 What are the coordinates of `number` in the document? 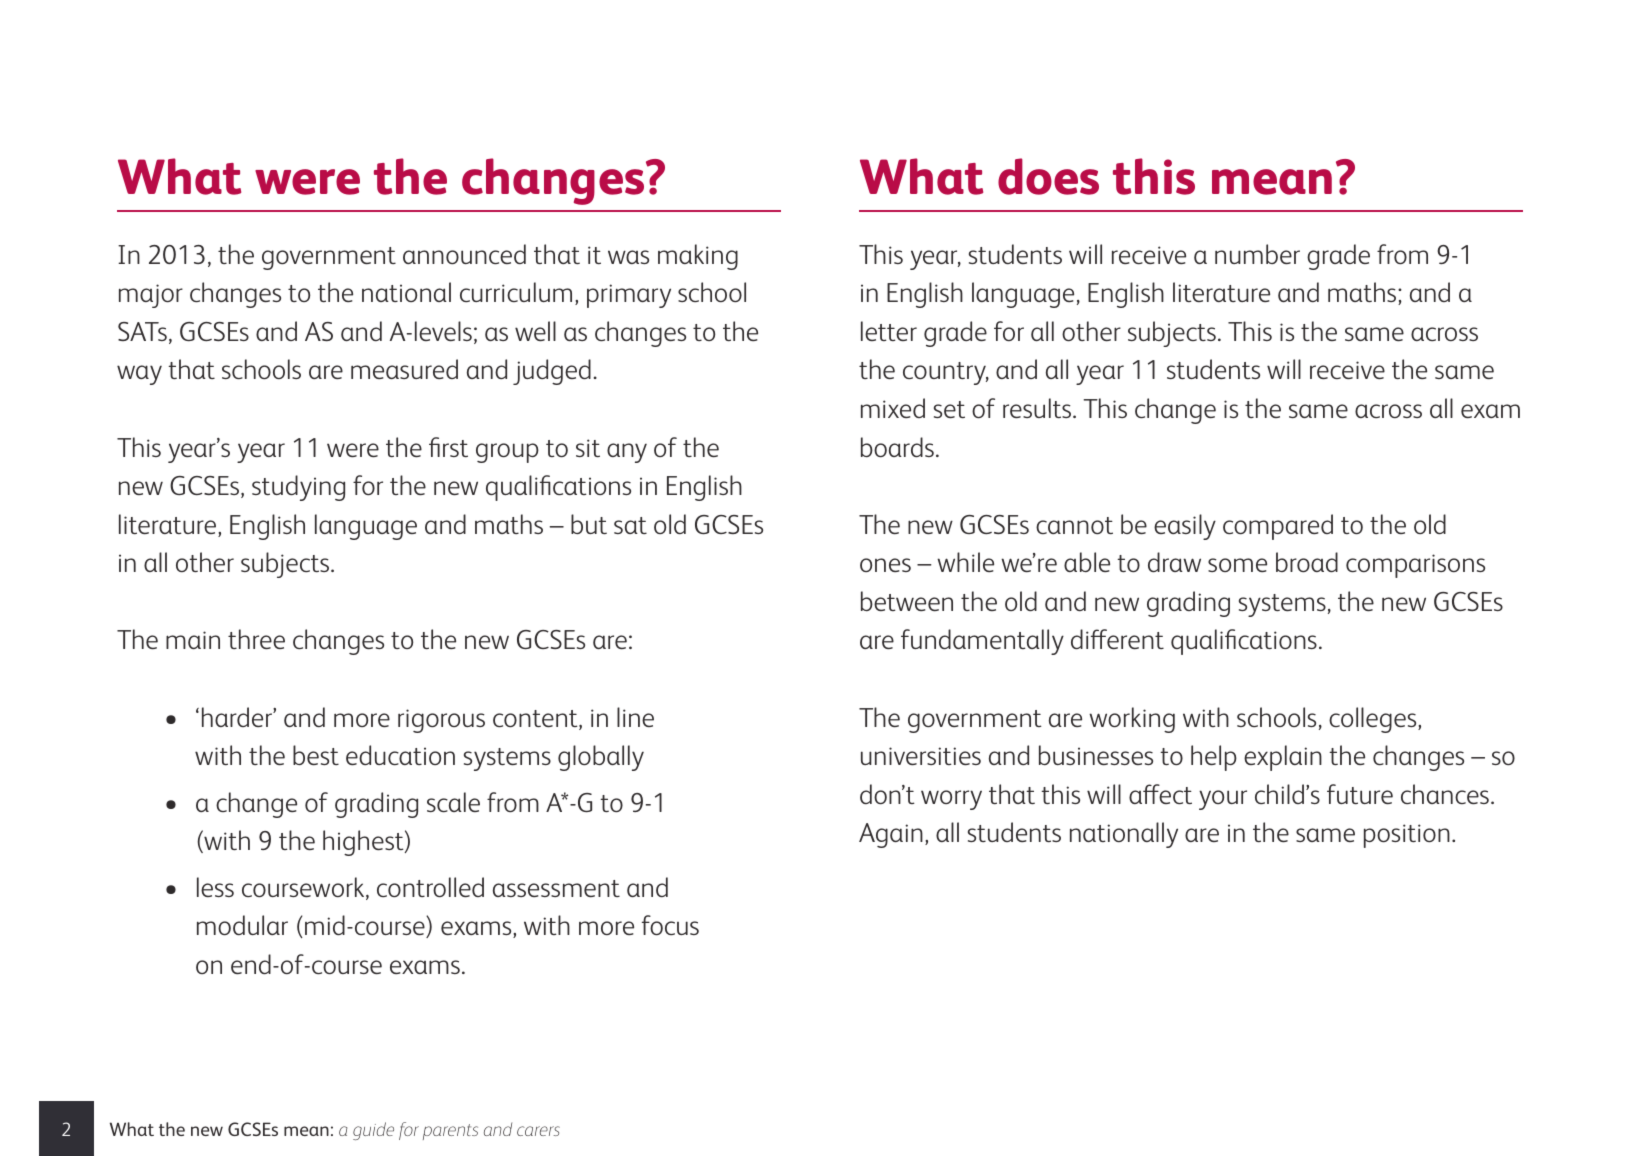 It's located at (1257, 254).
